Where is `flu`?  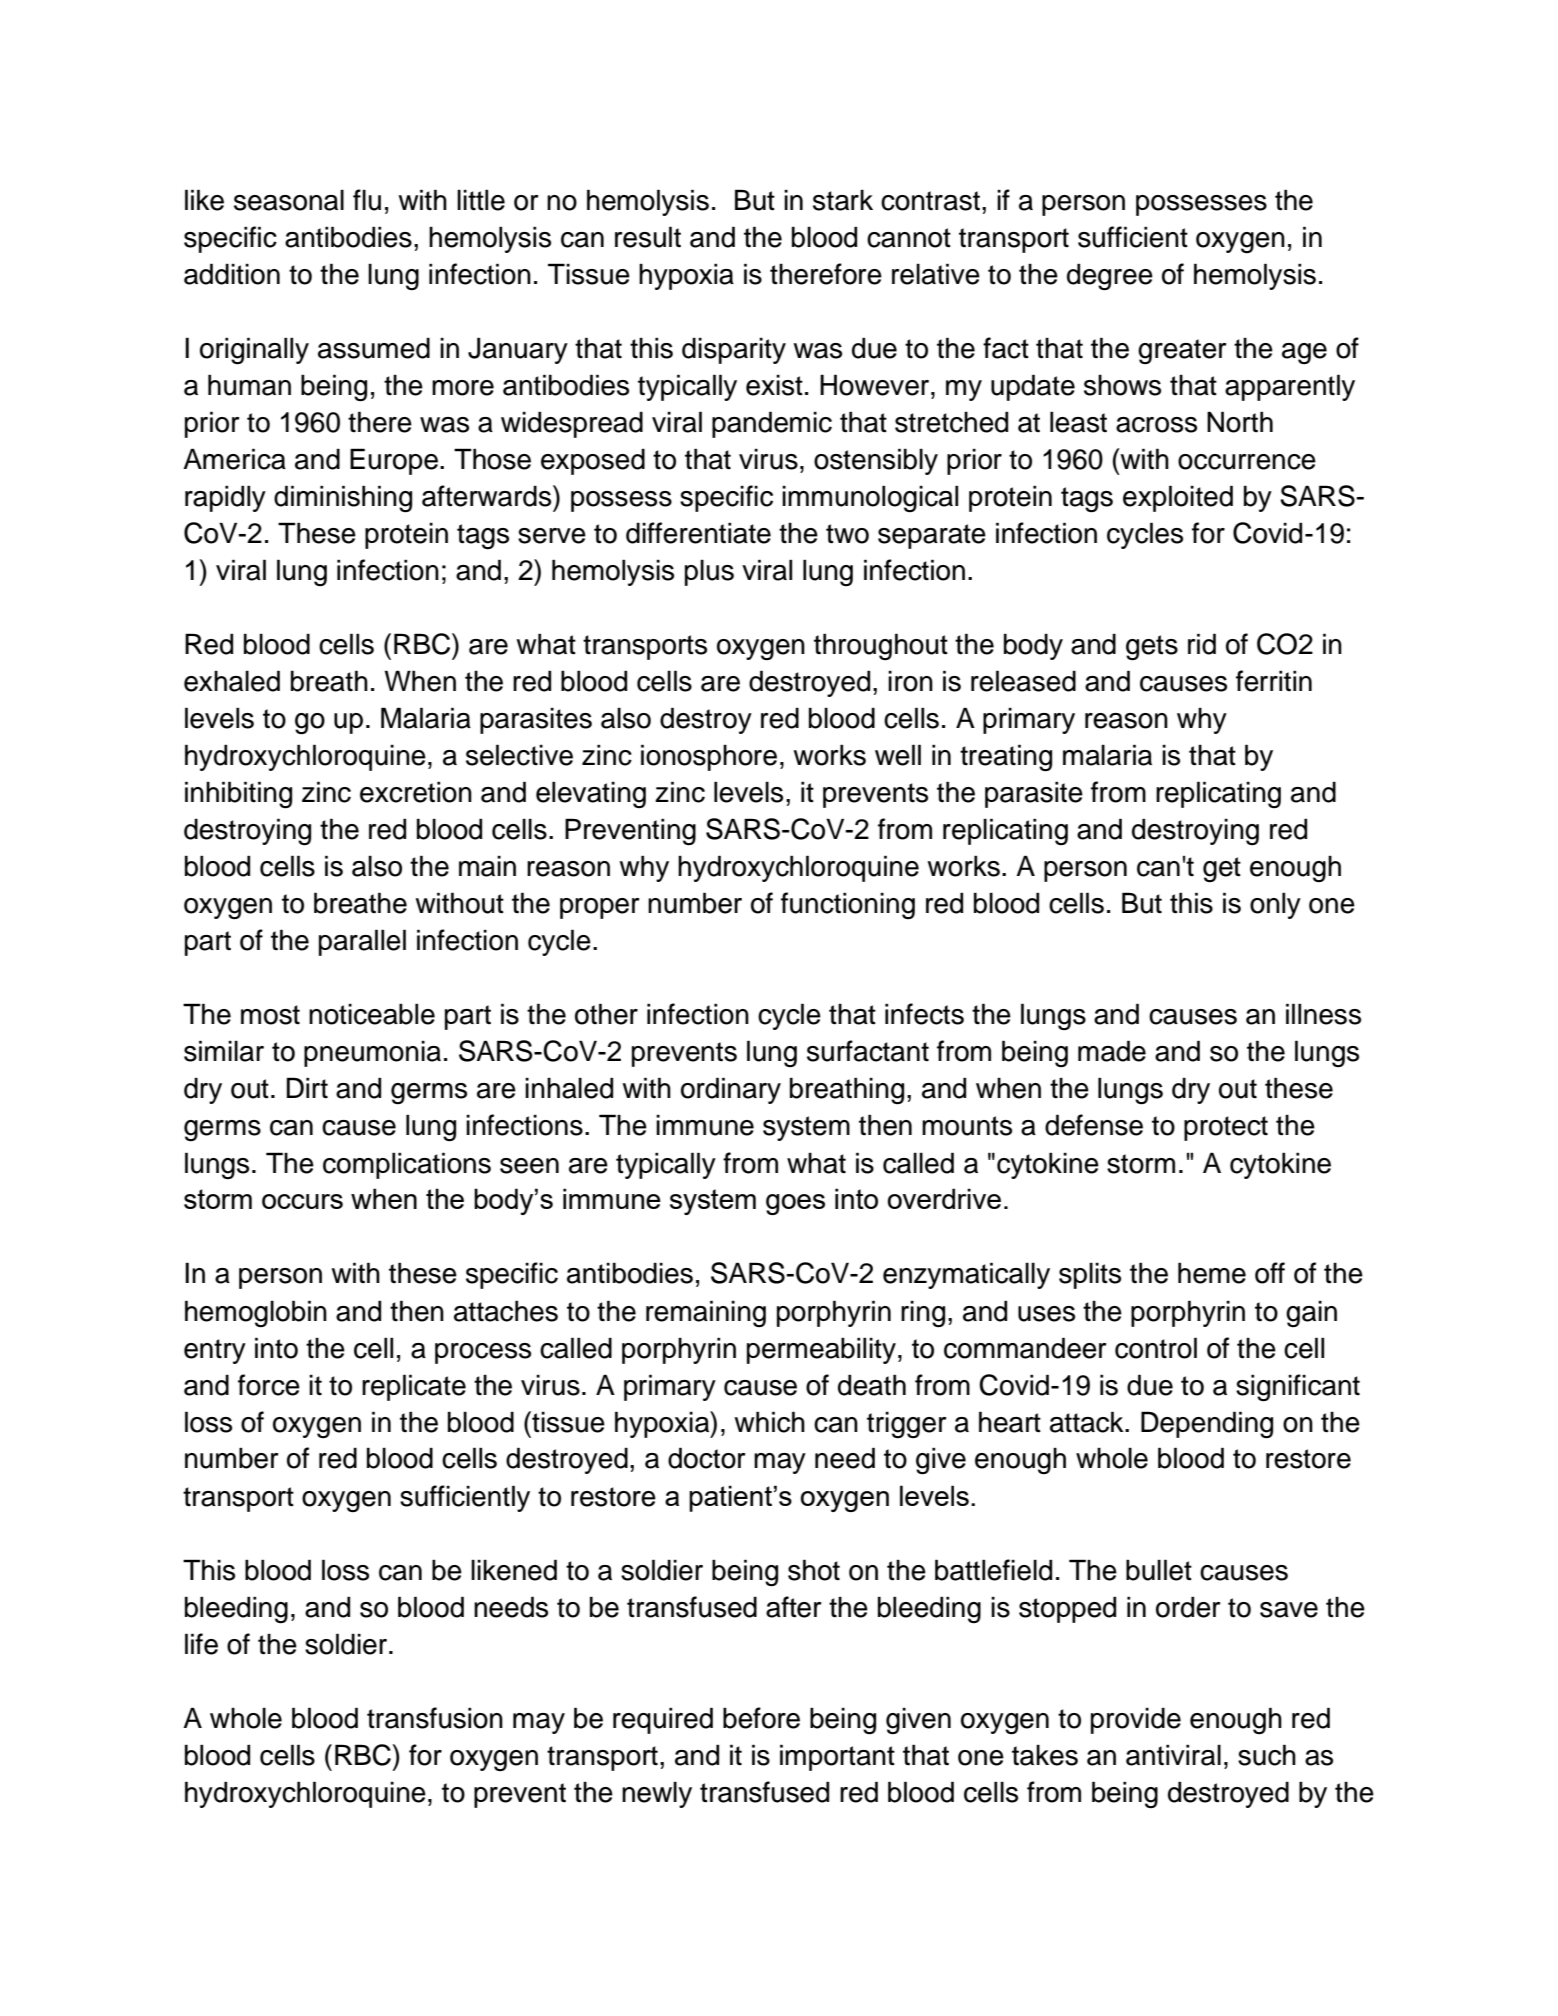
flu is located at coordinates (367, 200).
